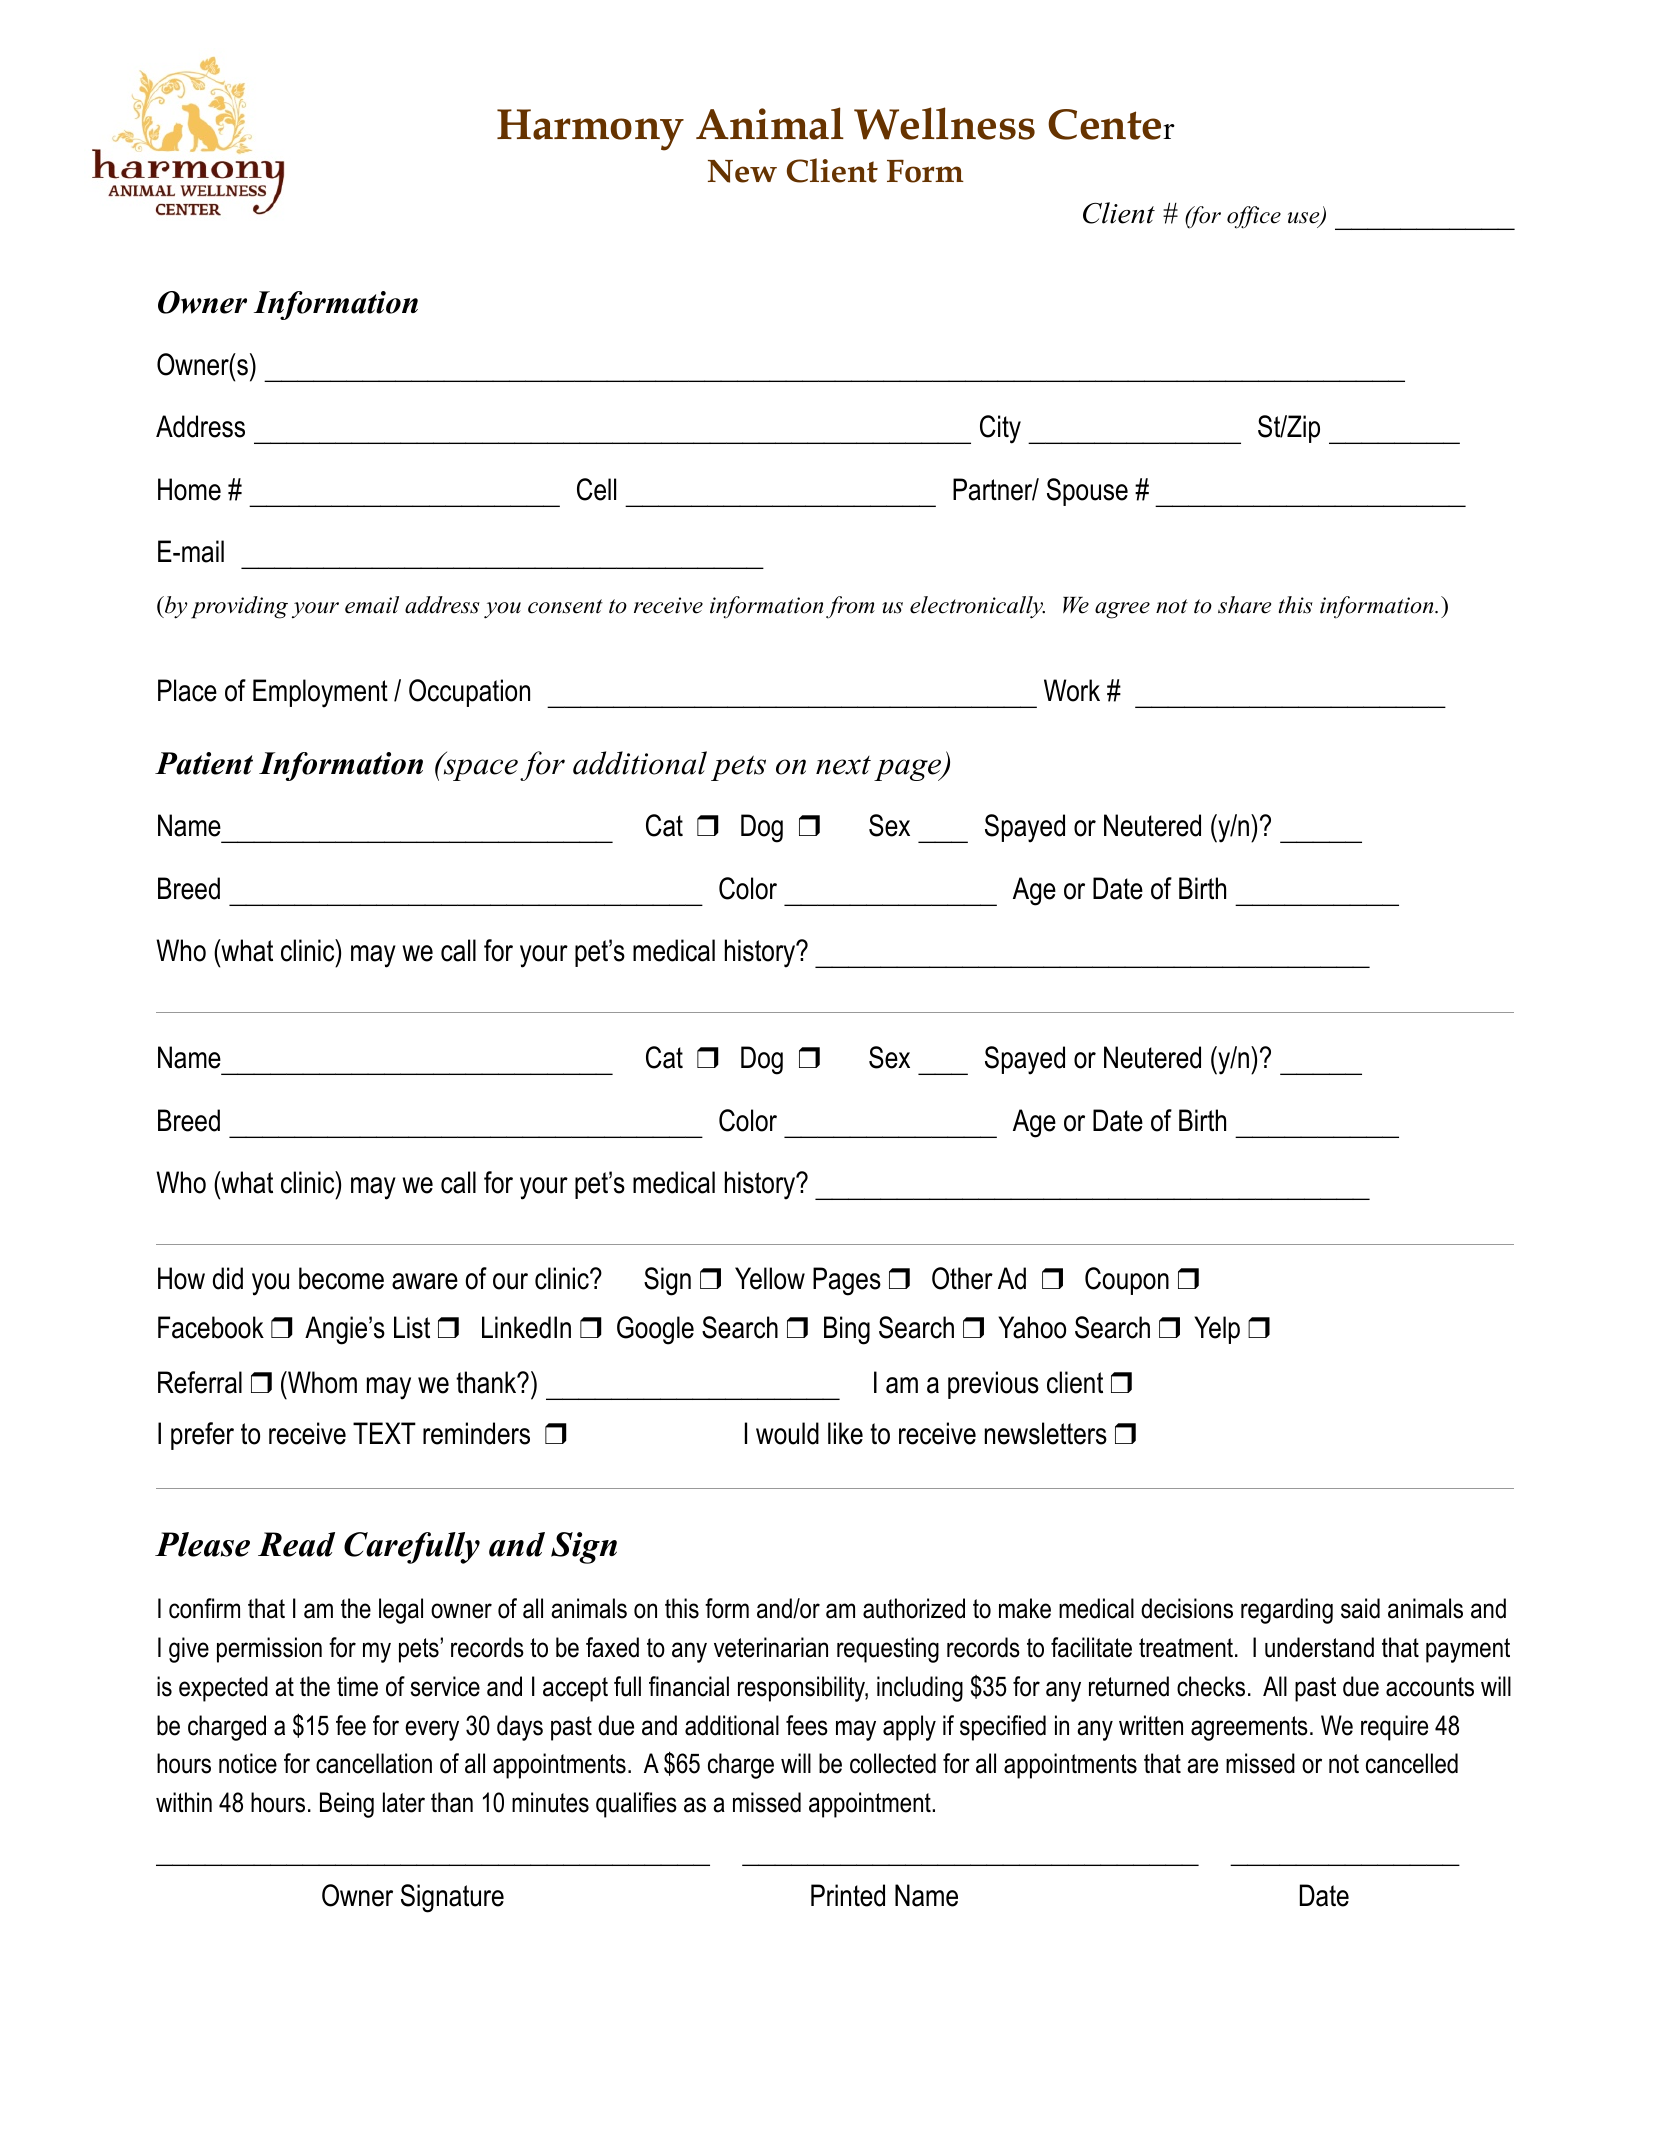 This screenshot has height=2149, width=1661. I want to click on space, so click(479, 769).
